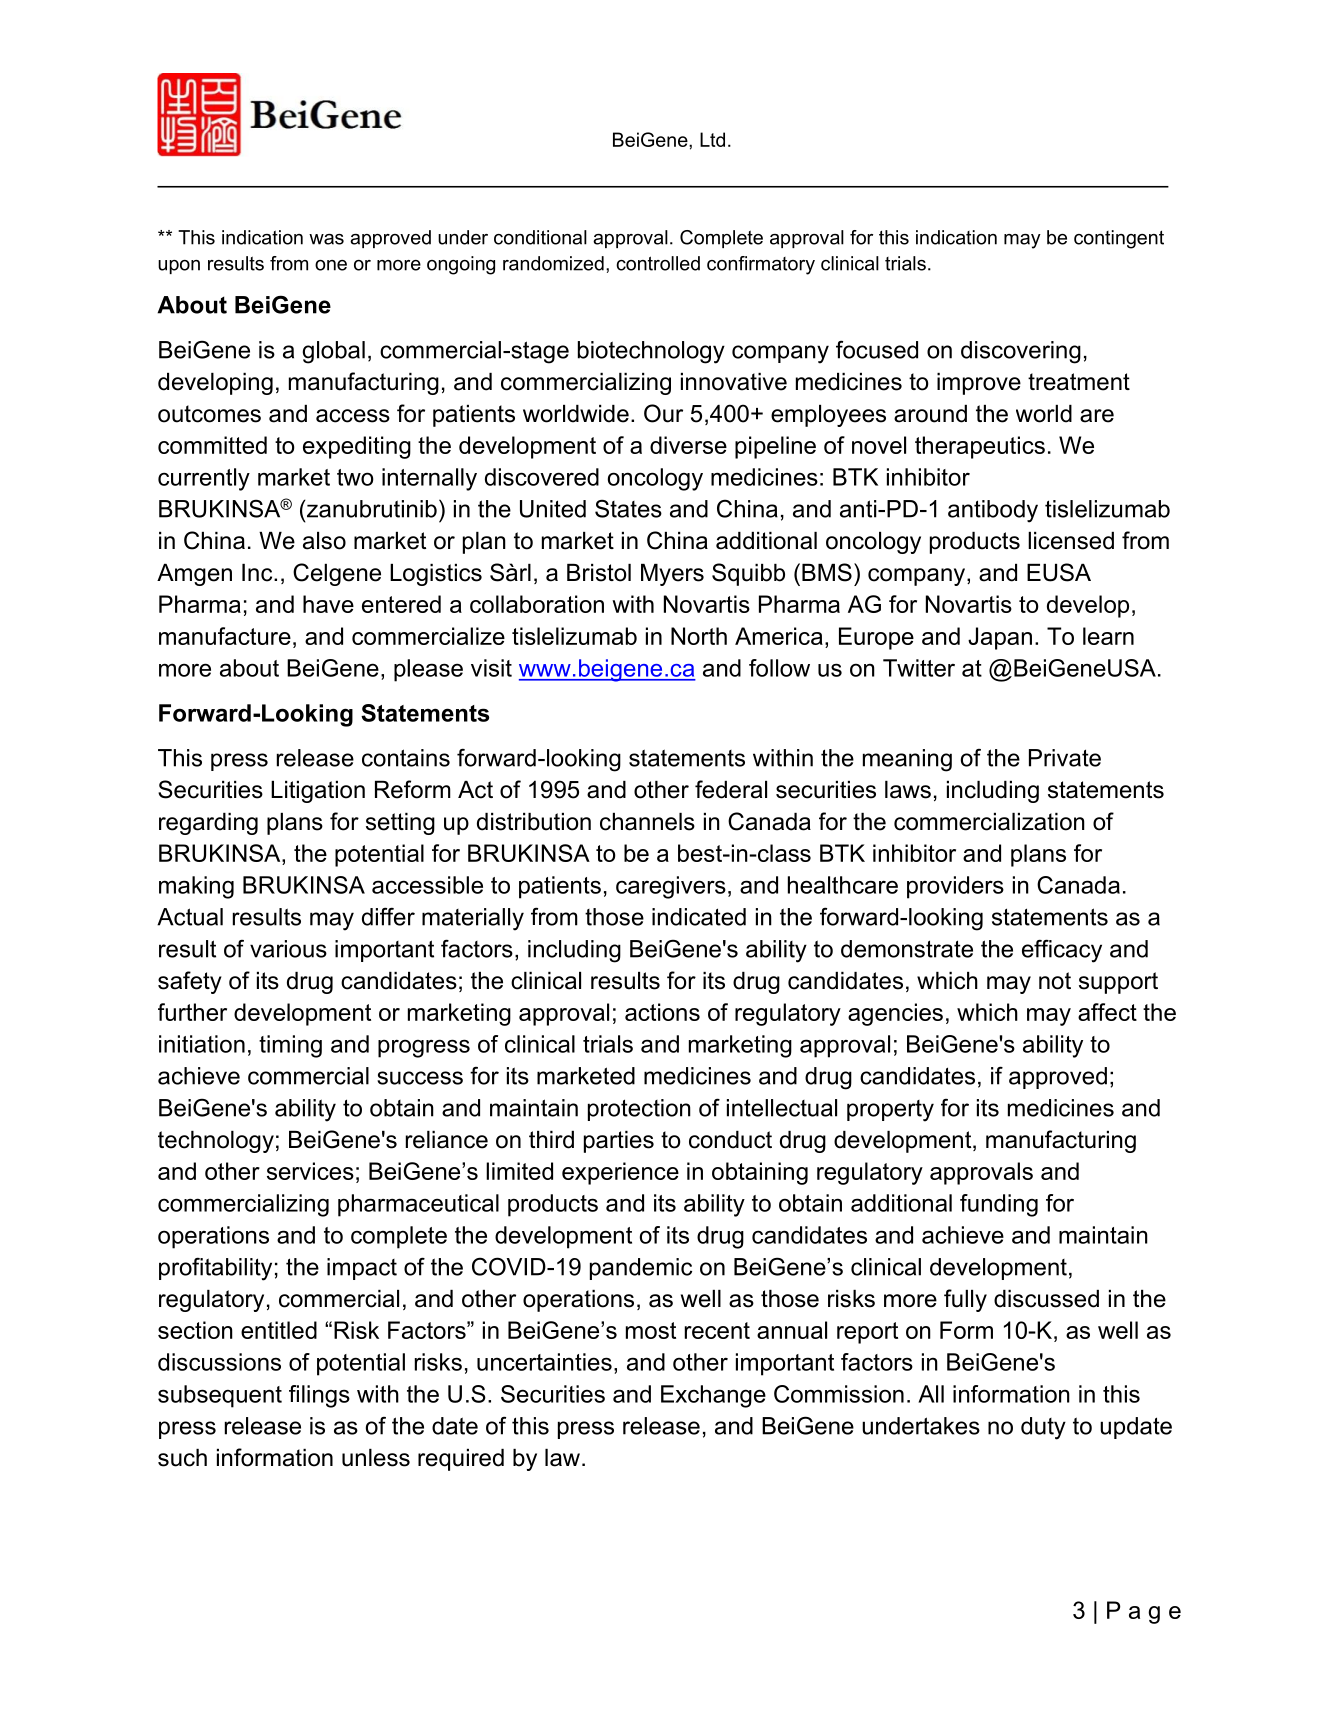 The height and width of the image is (1732, 1339). What do you see at coordinates (662, 1012) in the image?
I see `actions` at bounding box center [662, 1012].
